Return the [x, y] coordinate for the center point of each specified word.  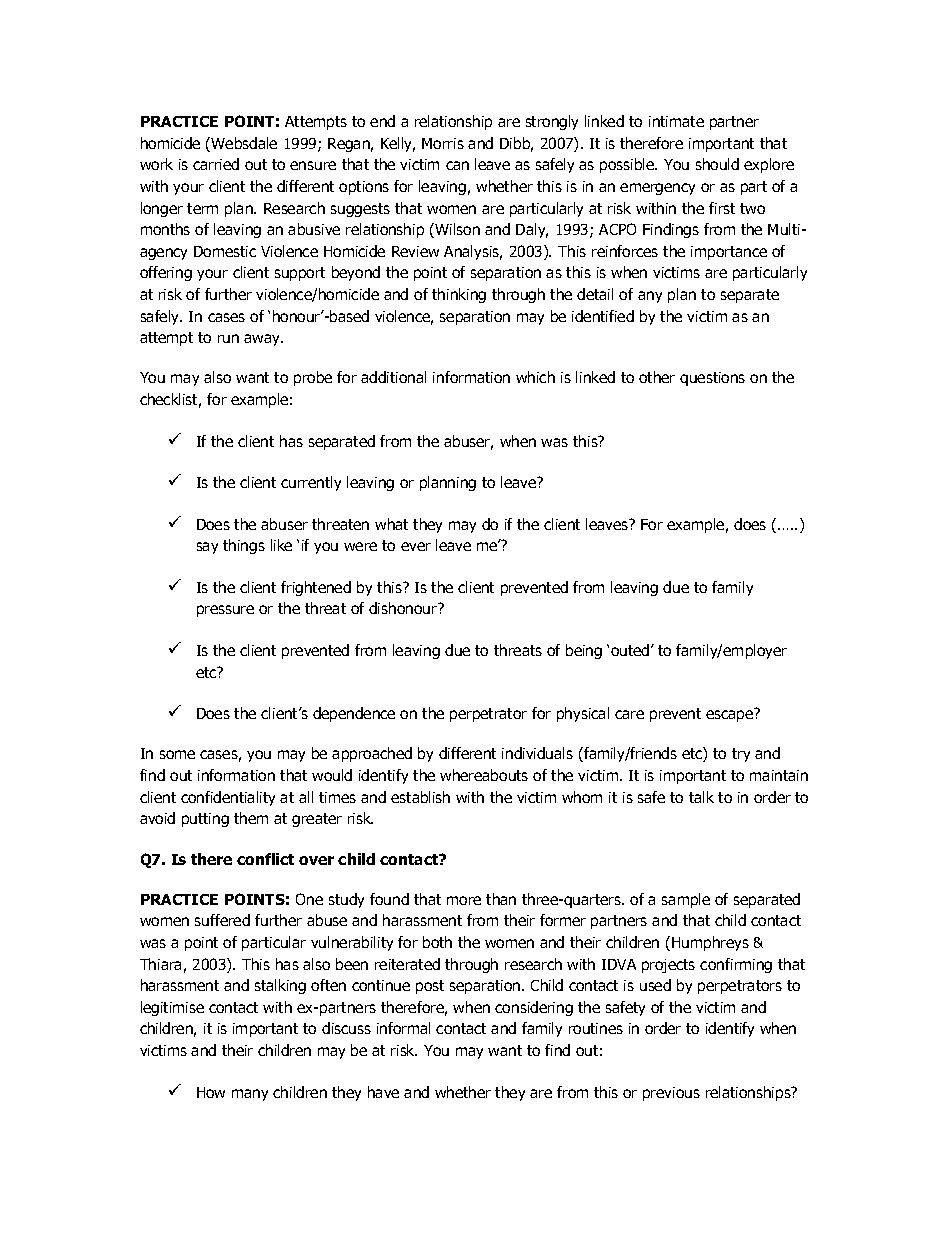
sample [686, 900]
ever [416, 546]
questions [712, 379]
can [457, 165]
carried [216, 164]
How [211, 1092]
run [228, 338]
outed [631, 650]
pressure [225, 611]
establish [420, 797]
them [251, 818]
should [717, 164]
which [535, 377]
